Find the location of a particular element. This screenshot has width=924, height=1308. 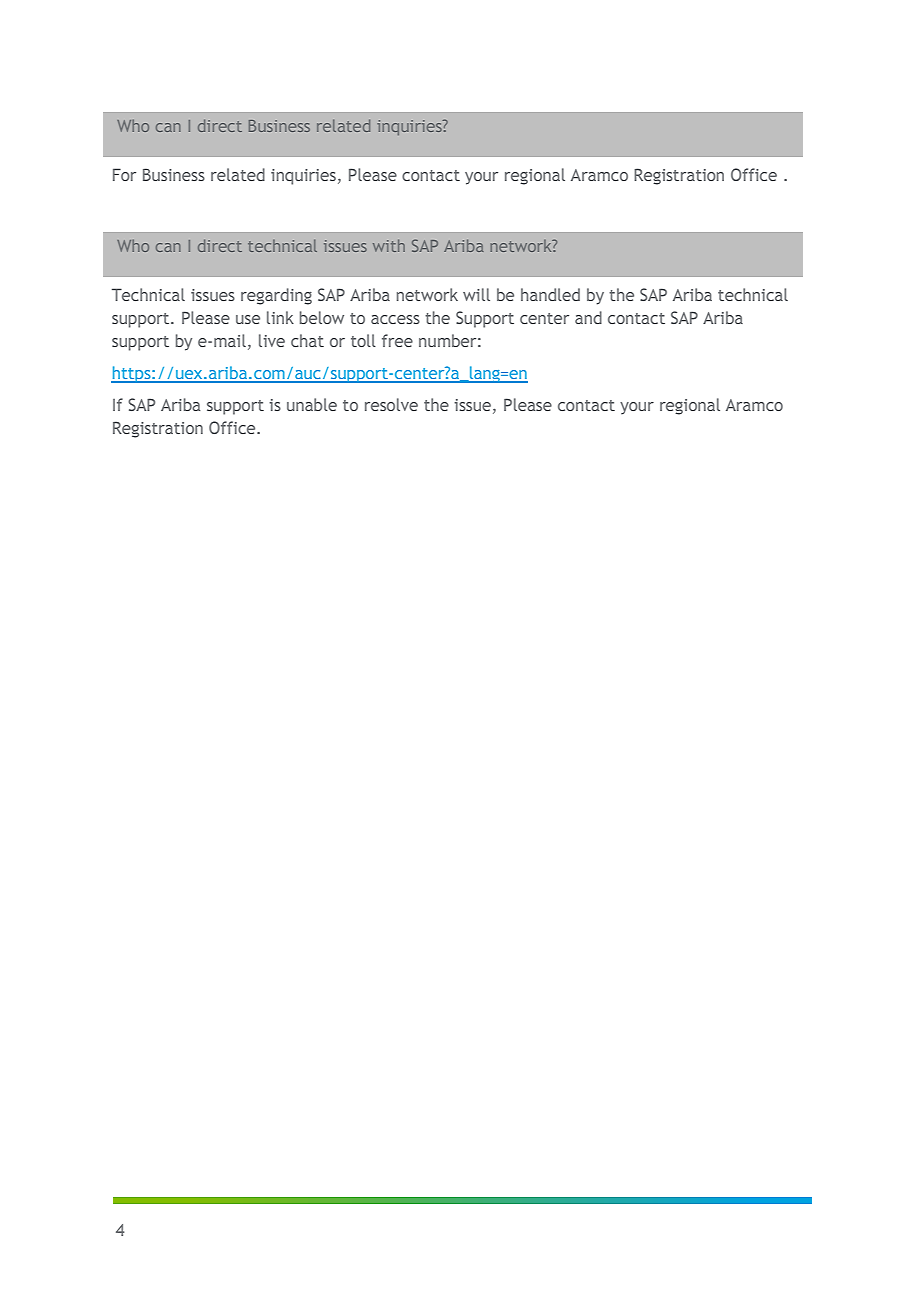

regarding is located at coordinates (276, 296).
